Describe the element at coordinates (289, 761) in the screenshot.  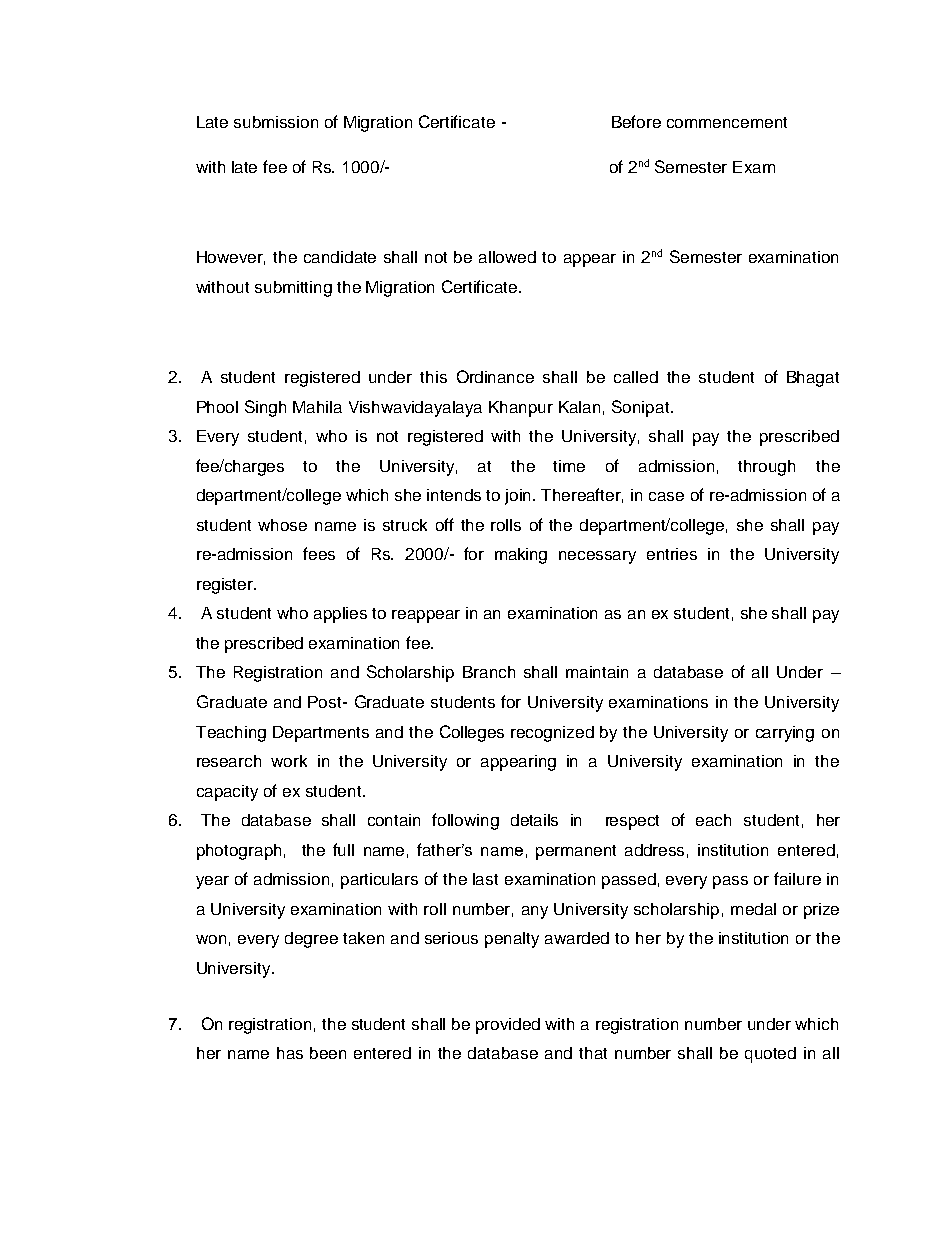
I see `work` at that location.
